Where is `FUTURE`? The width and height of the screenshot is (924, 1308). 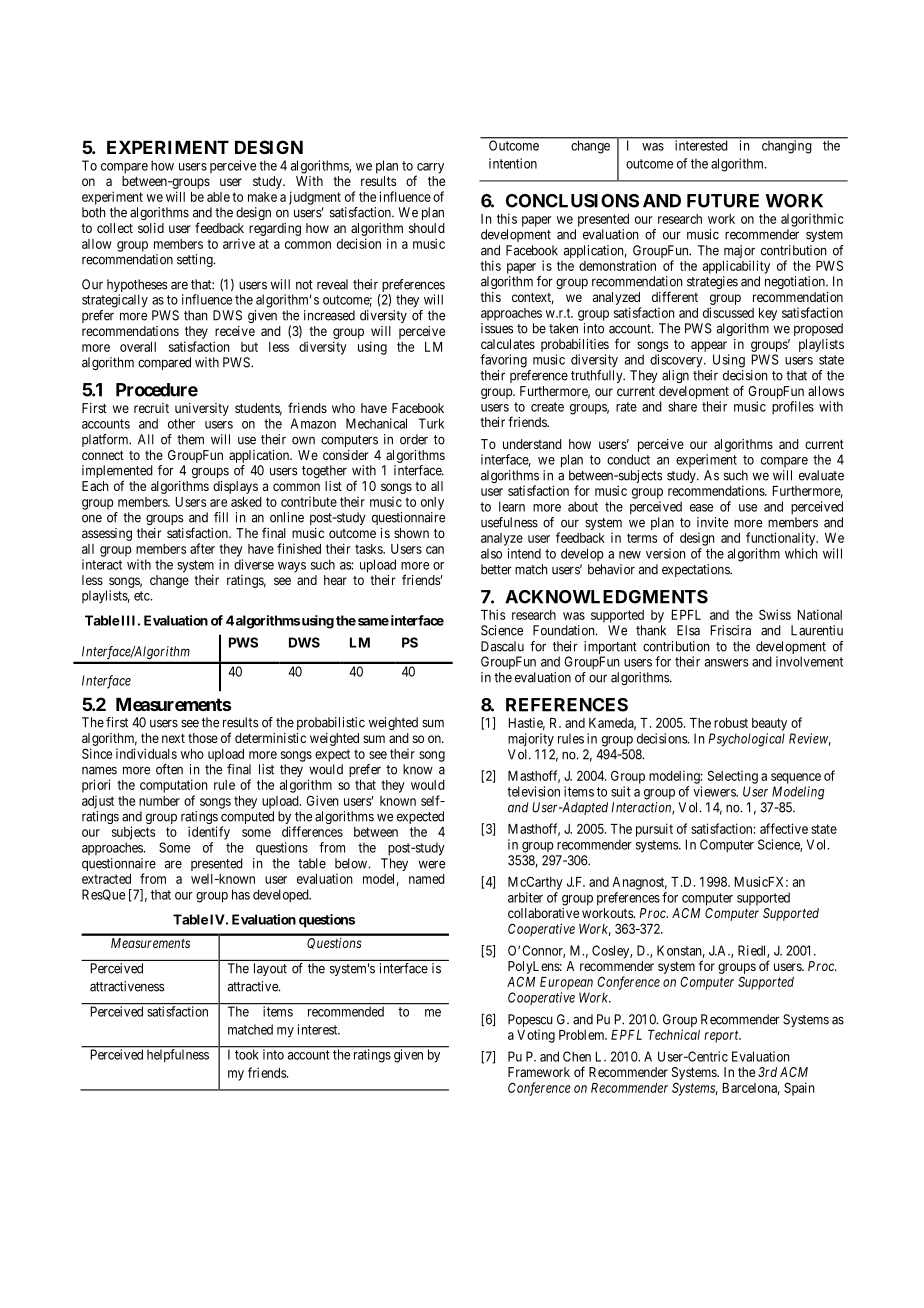
FUTURE is located at coordinates (723, 201).
